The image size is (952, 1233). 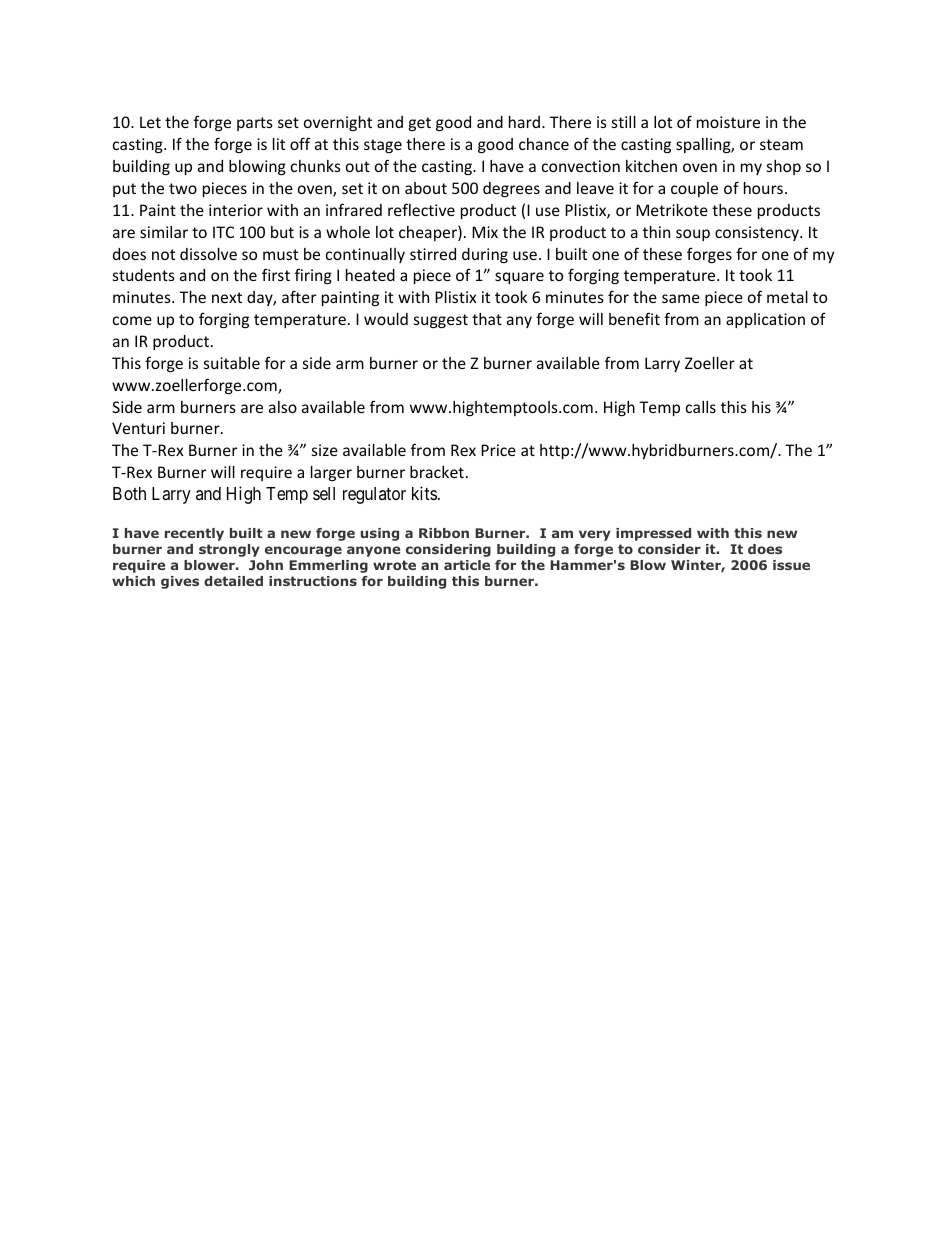 What do you see at coordinates (208, 254) in the page?
I see `dissolve` at bounding box center [208, 254].
